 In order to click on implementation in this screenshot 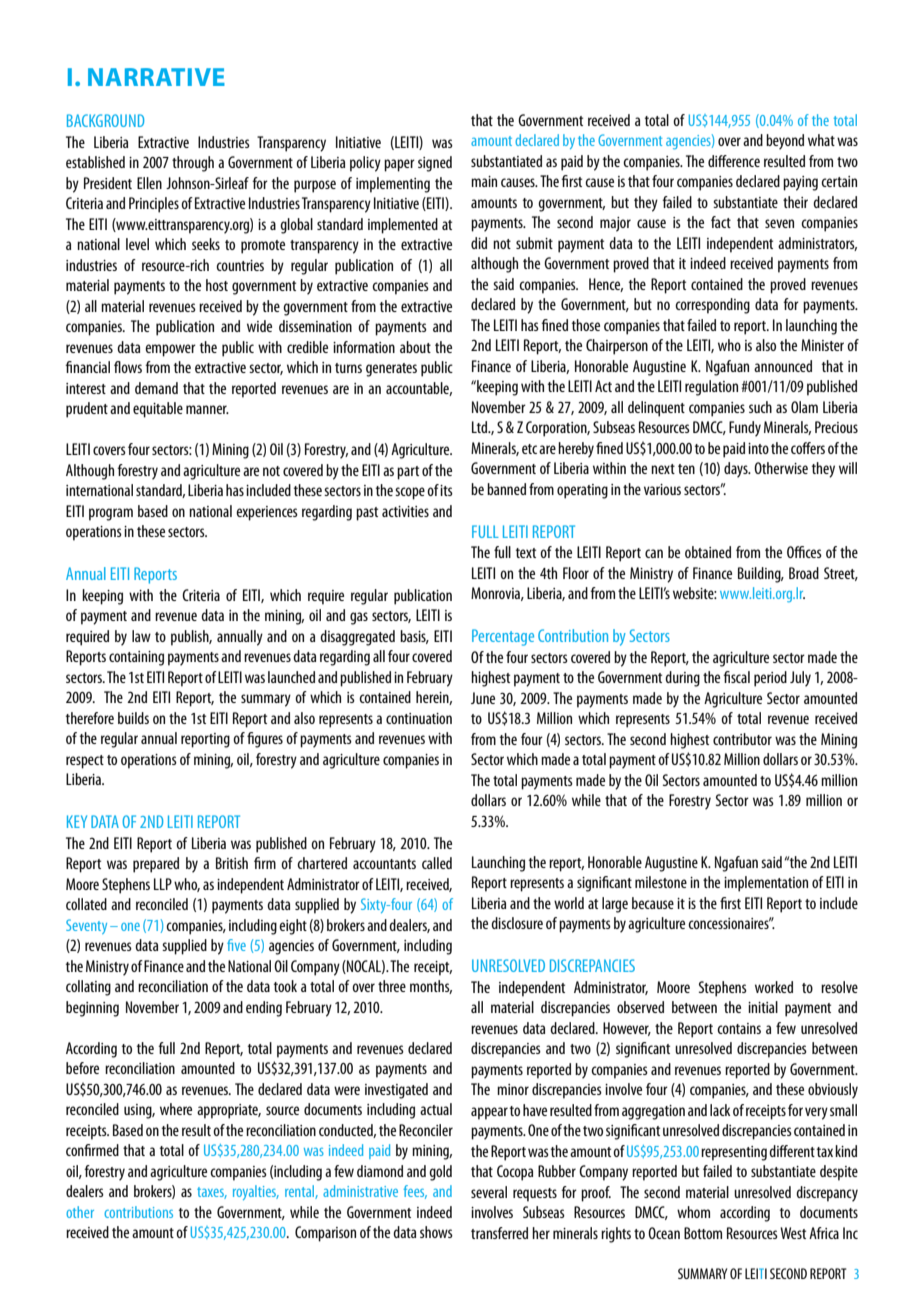, I will do `click(766, 884)`.
